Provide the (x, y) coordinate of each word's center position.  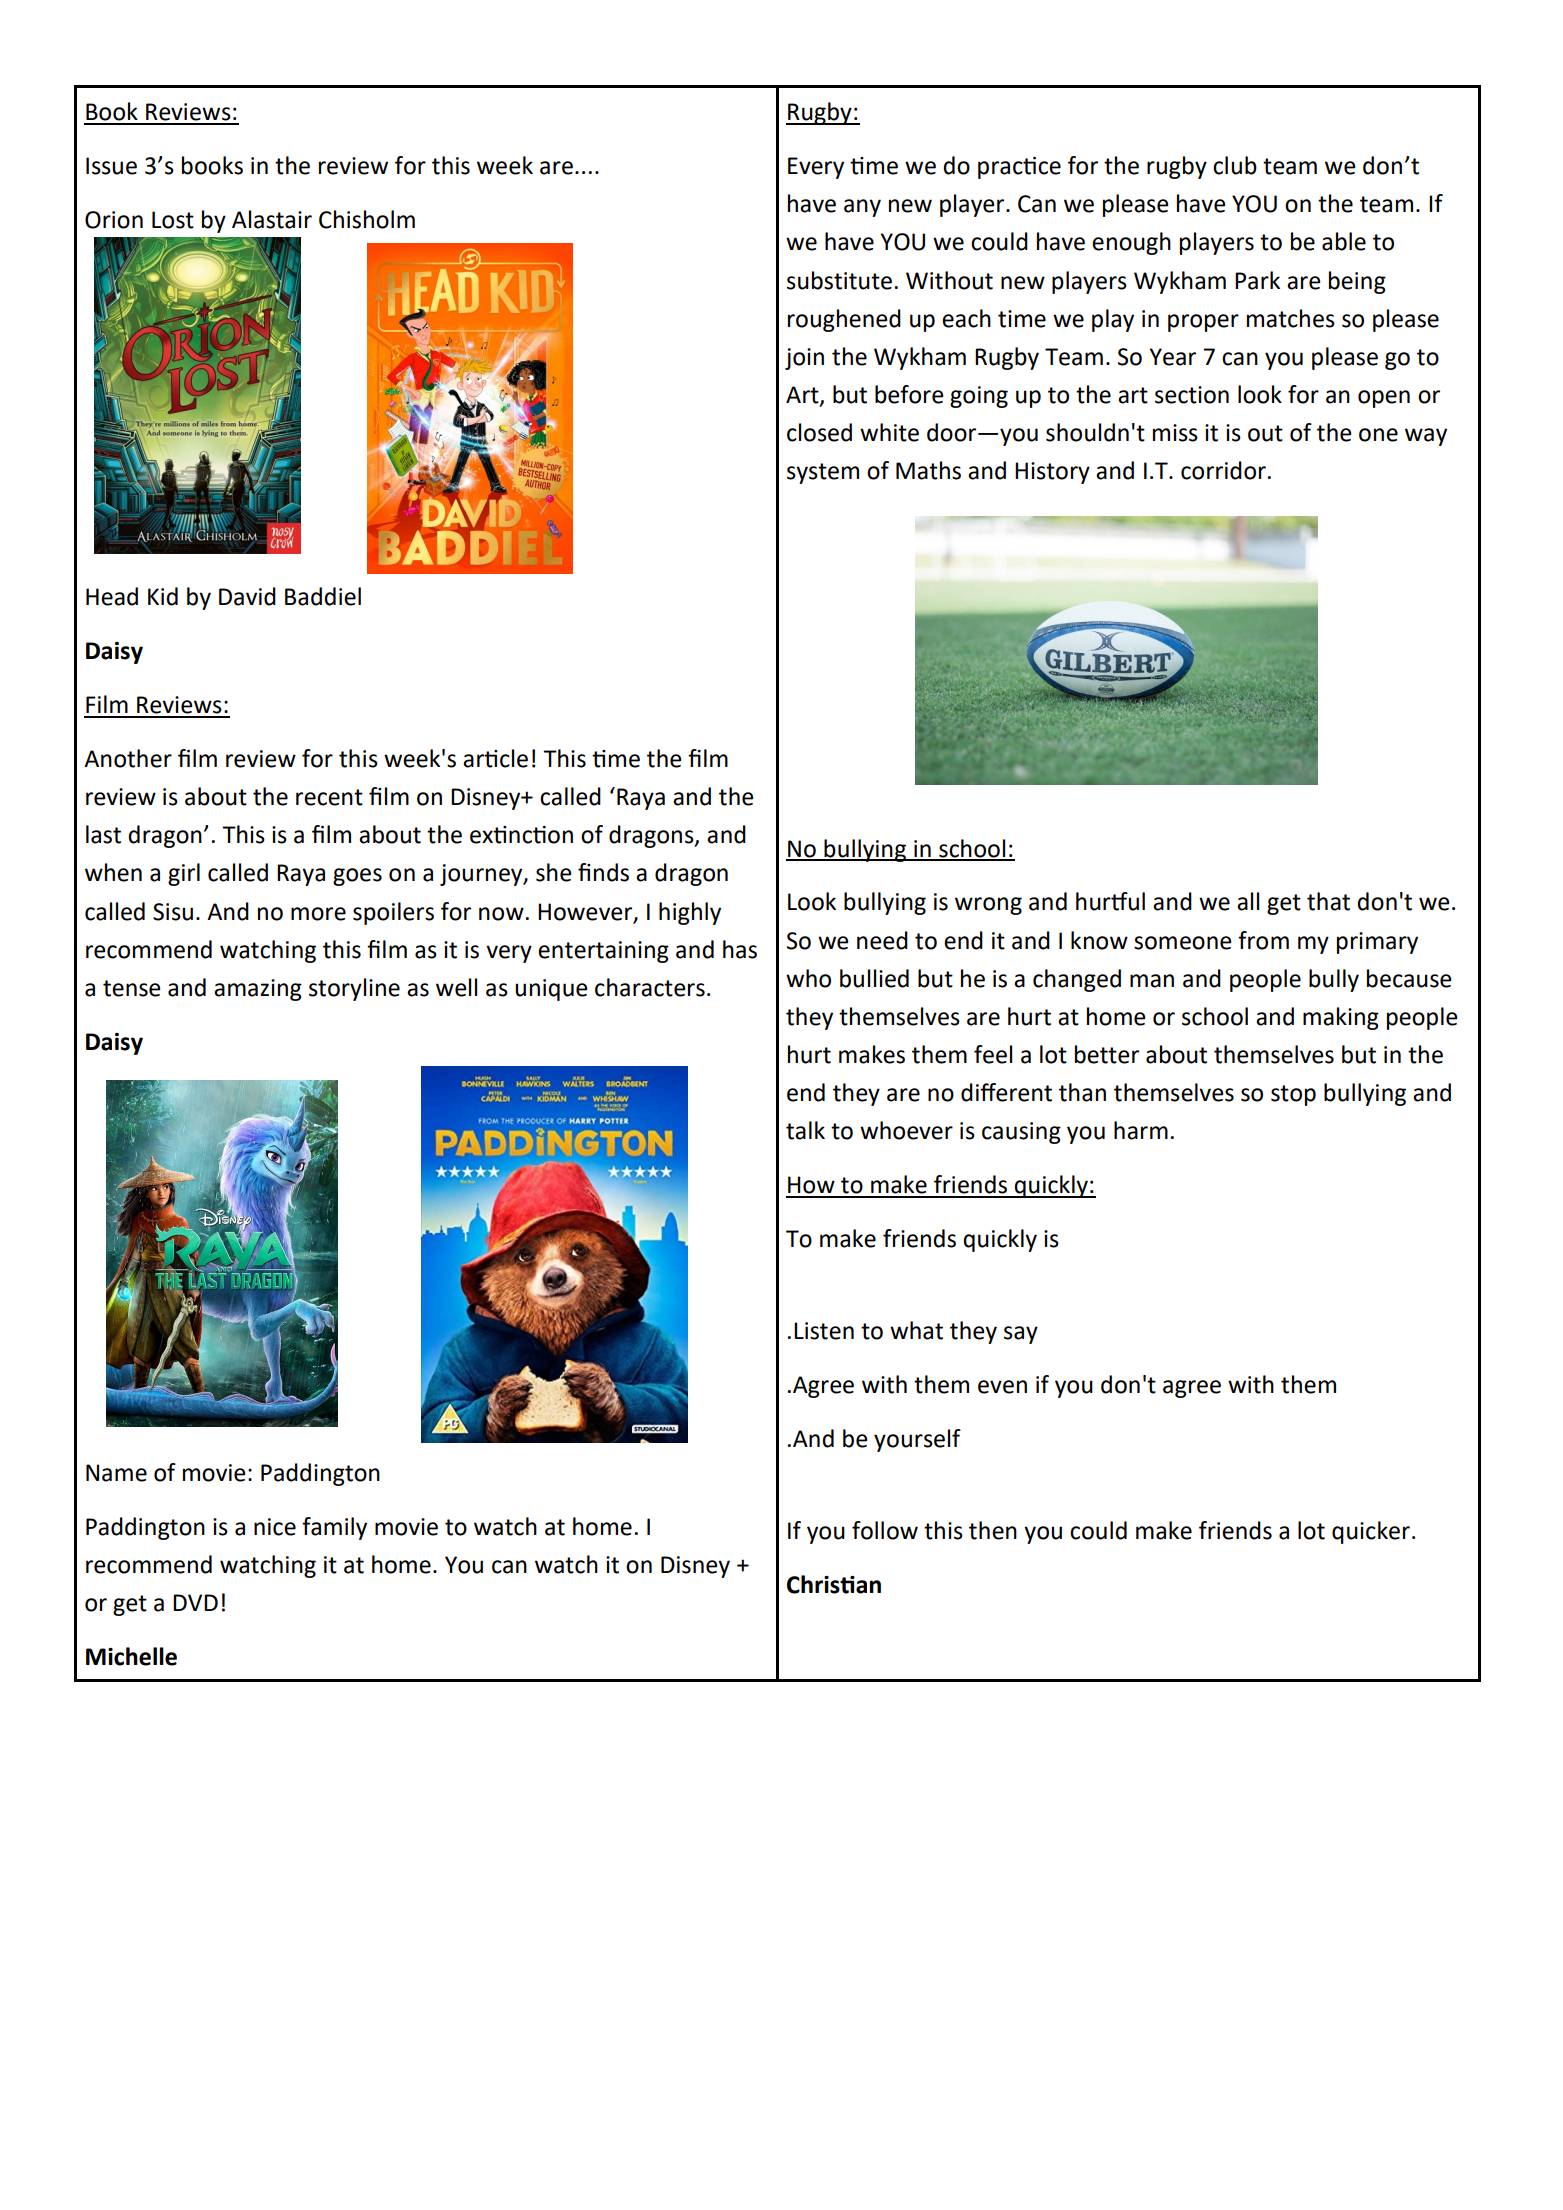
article (495, 758)
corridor (1223, 470)
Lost (173, 220)
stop (1293, 1095)
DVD (195, 1602)
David (247, 596)
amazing (258, 990)
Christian (834, 1584)
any (862, 208)
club (1235, 165)
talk (805, 1130)
